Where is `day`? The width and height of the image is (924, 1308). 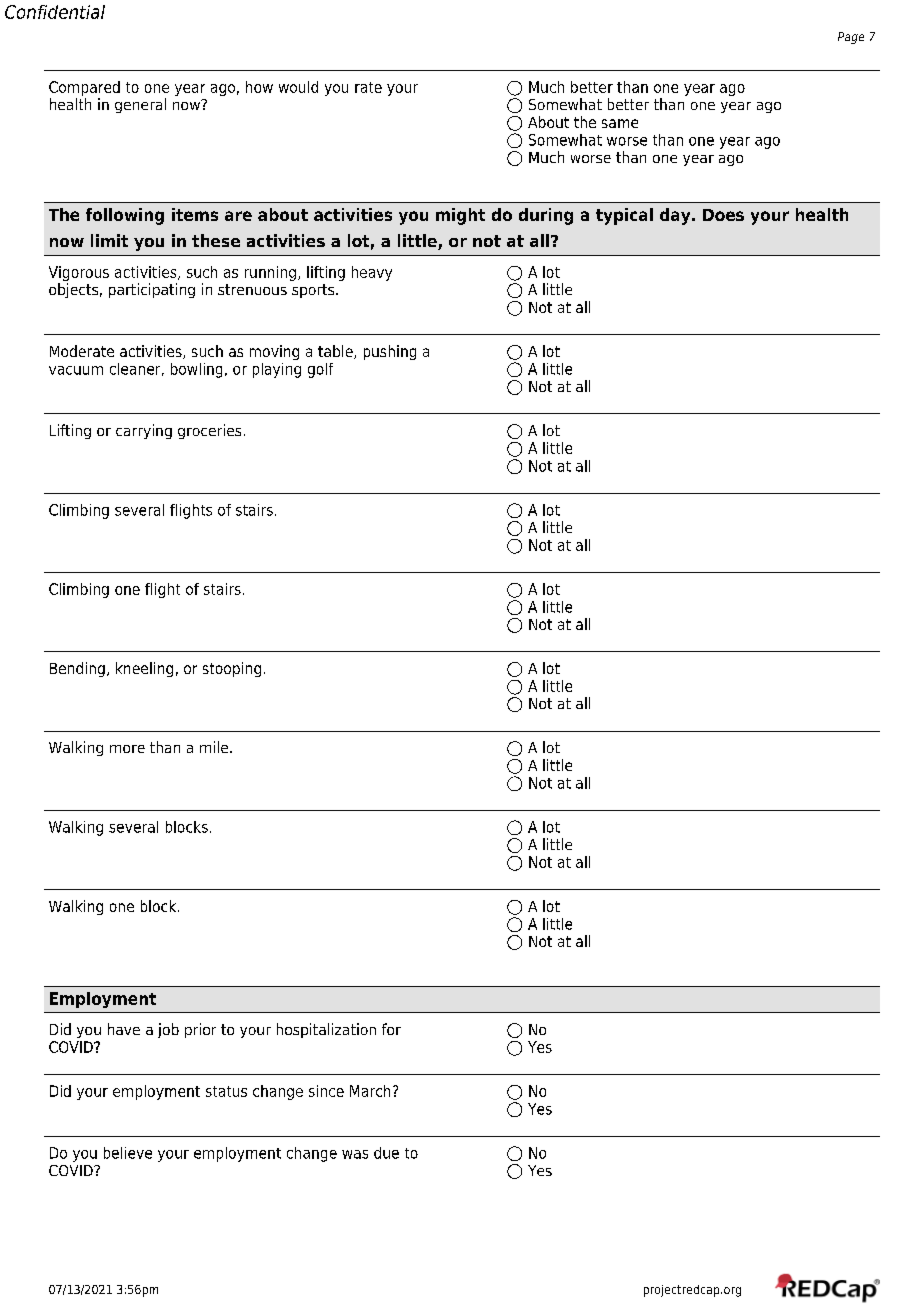
day is located at coordinates (676, 216).
